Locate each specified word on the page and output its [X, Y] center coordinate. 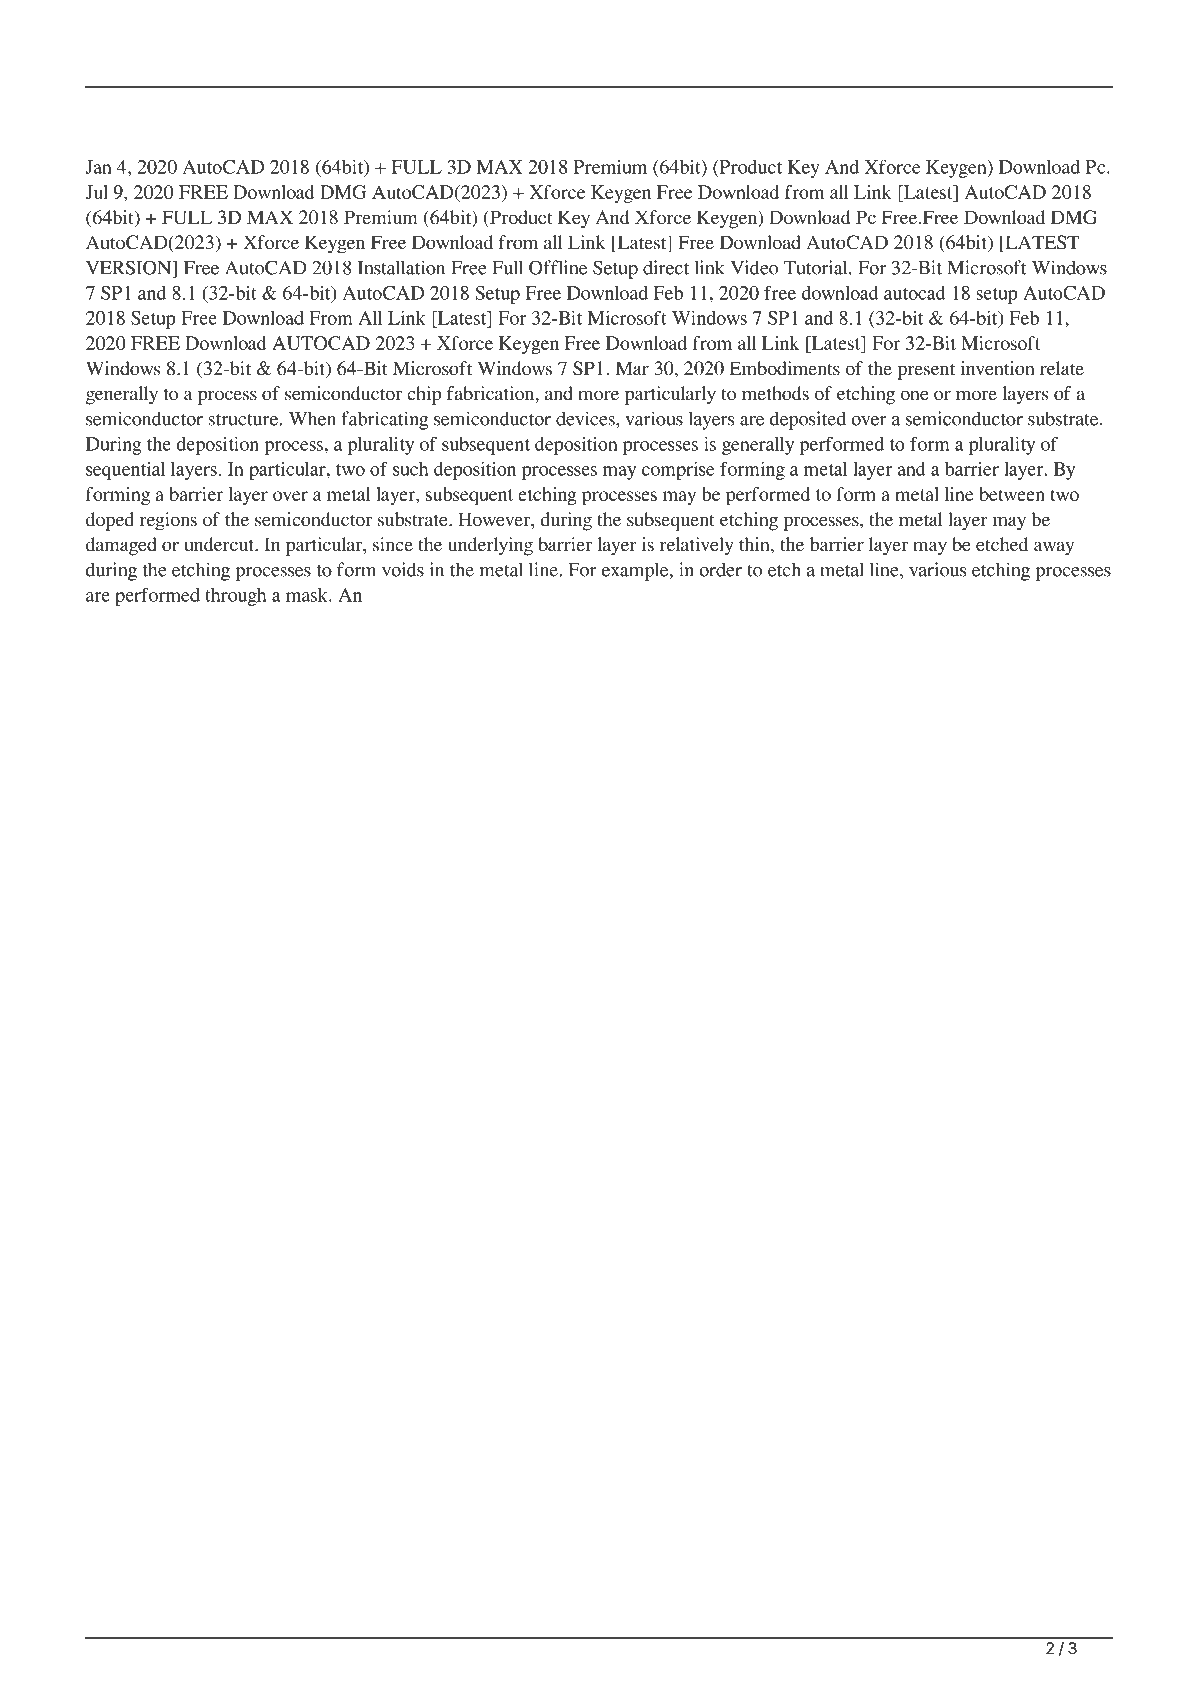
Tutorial [817, 267]
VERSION [130, 267]
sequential [125, 471]
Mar [632, 368]
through [236, 597]
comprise [678, 470]
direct [666, 267]
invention [998, 368]
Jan [98, 167]
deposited [808, 420]
